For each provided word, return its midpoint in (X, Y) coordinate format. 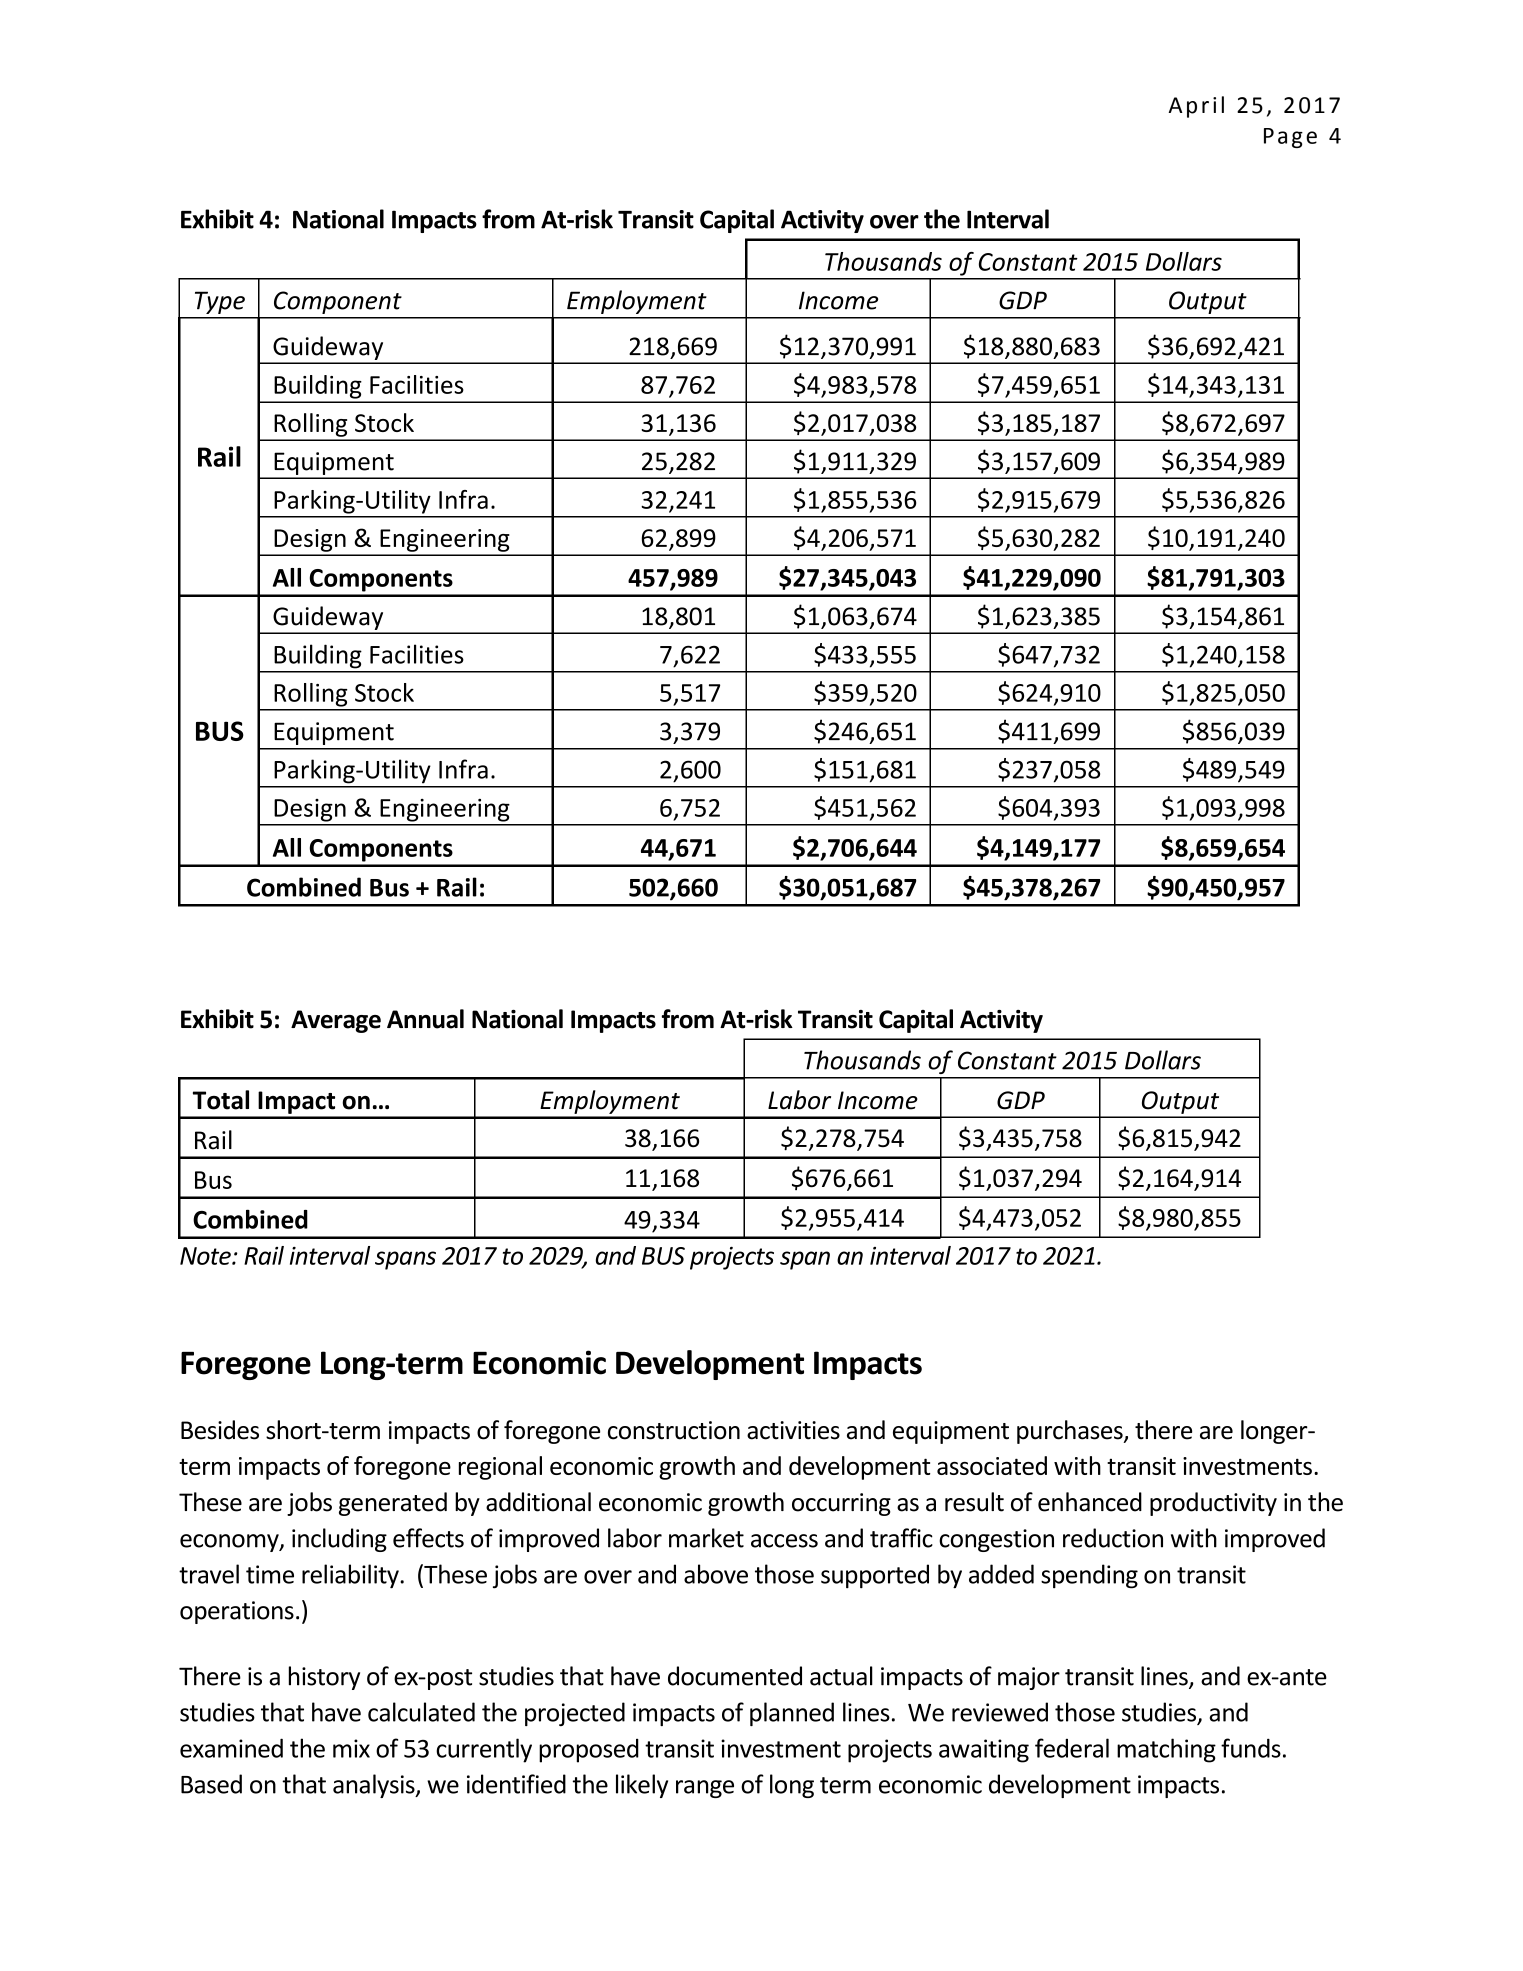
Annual (425, 1019)
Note (206, 1256)
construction (674, 1430)
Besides (220, 1430)
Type (220, 302)
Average (336, 1021)
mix (351, 1748)
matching (1166, 1750)
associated (992, 1465)
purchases (1071, 1432)
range (705, 1789)
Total (221, 1100)
